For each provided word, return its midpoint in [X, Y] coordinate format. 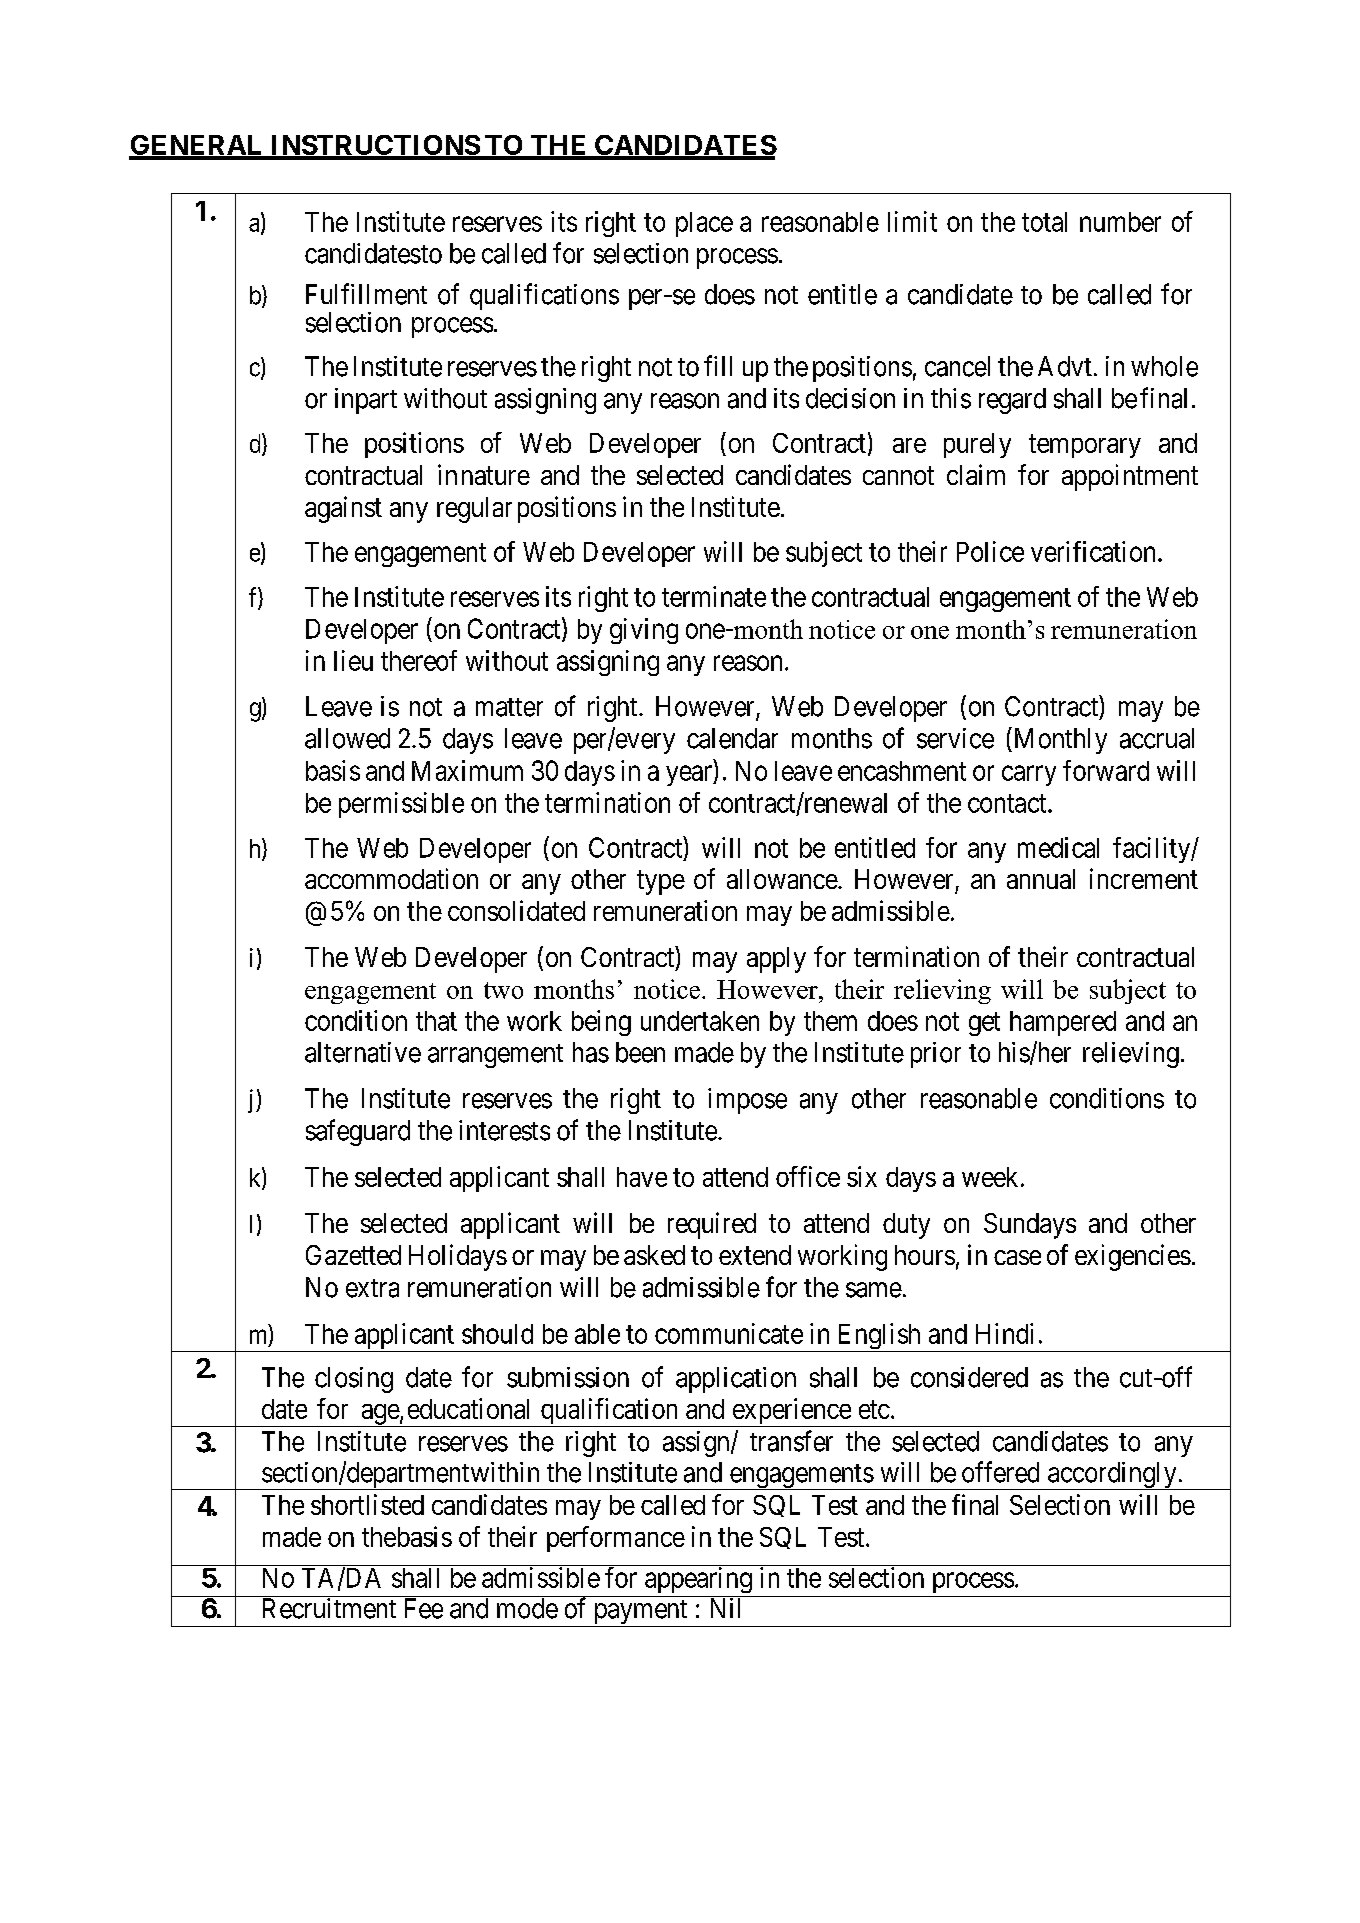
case [1017, 1257]
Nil [725, 1608]
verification [1093, 551]
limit [912, 221]
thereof [419, 660]
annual [1041, 879]
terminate [714, 596]
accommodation [391, 878]
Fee [424, 1608]
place [704, 224]
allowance [783, 879]
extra [372, 1288]
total [1044, 222]
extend [755, 1255]
